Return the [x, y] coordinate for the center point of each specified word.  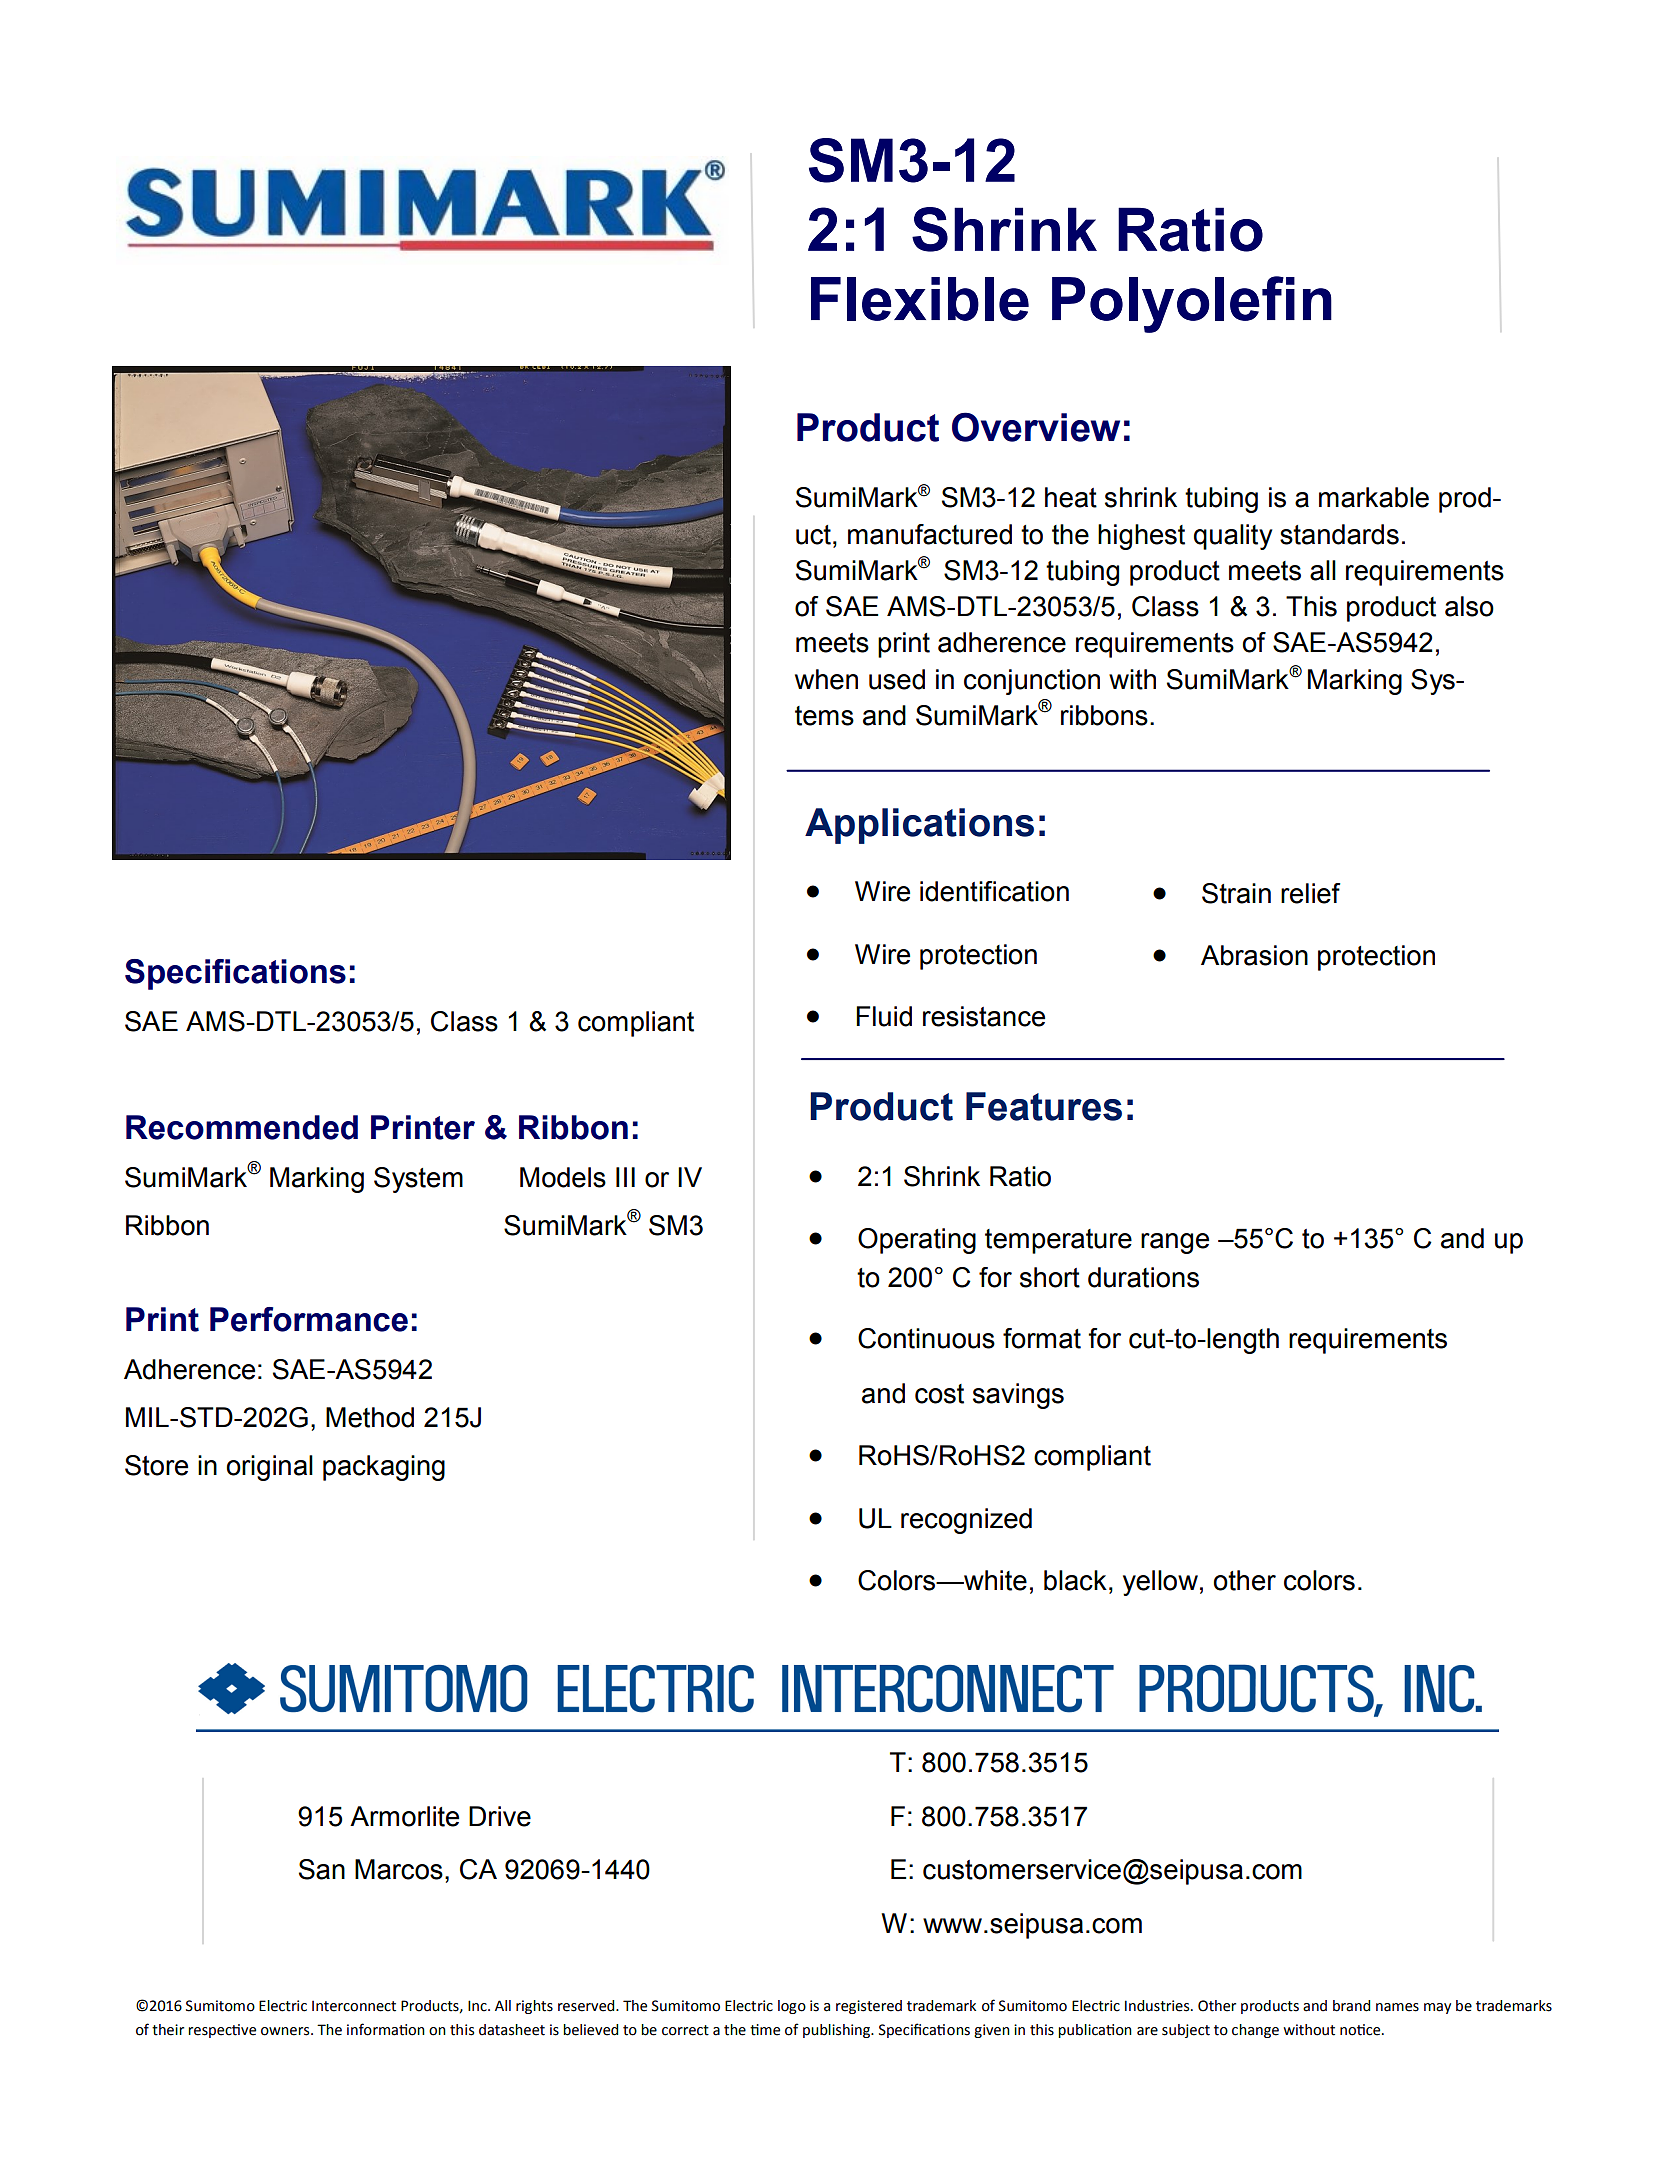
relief [1311, 893]
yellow [1160, 1583]
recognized [966, 1521]
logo [792, 2007]
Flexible [920, 299]
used [897, 679]
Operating [917, 1241]
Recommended [242, 1127]
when [826, 679]
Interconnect [354, 2006]
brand [1351, 2006]
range [1175, 1243]
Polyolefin [1192, 304]
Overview [1036, 427]
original [269, 1468]
